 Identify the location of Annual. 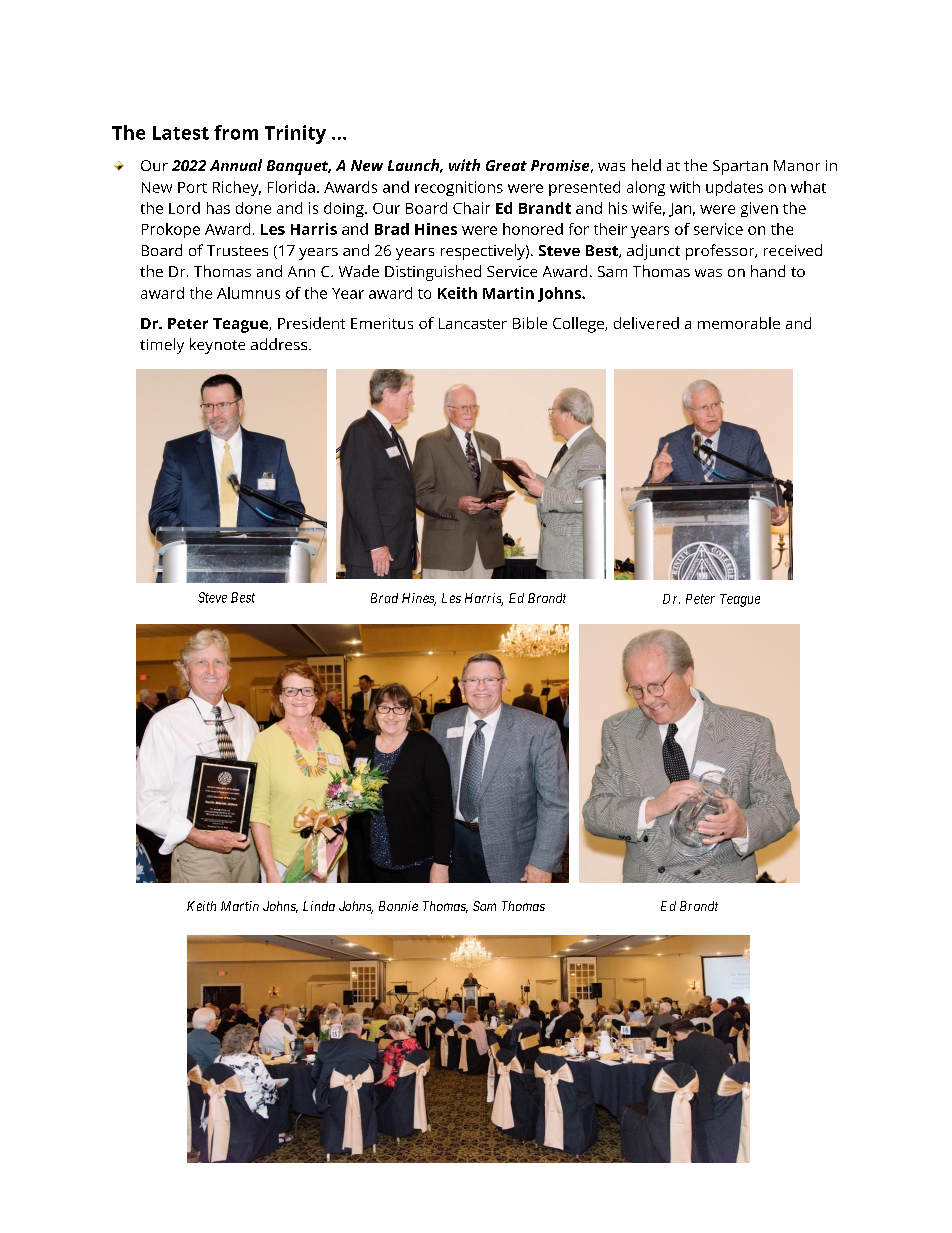
(236, 165).
